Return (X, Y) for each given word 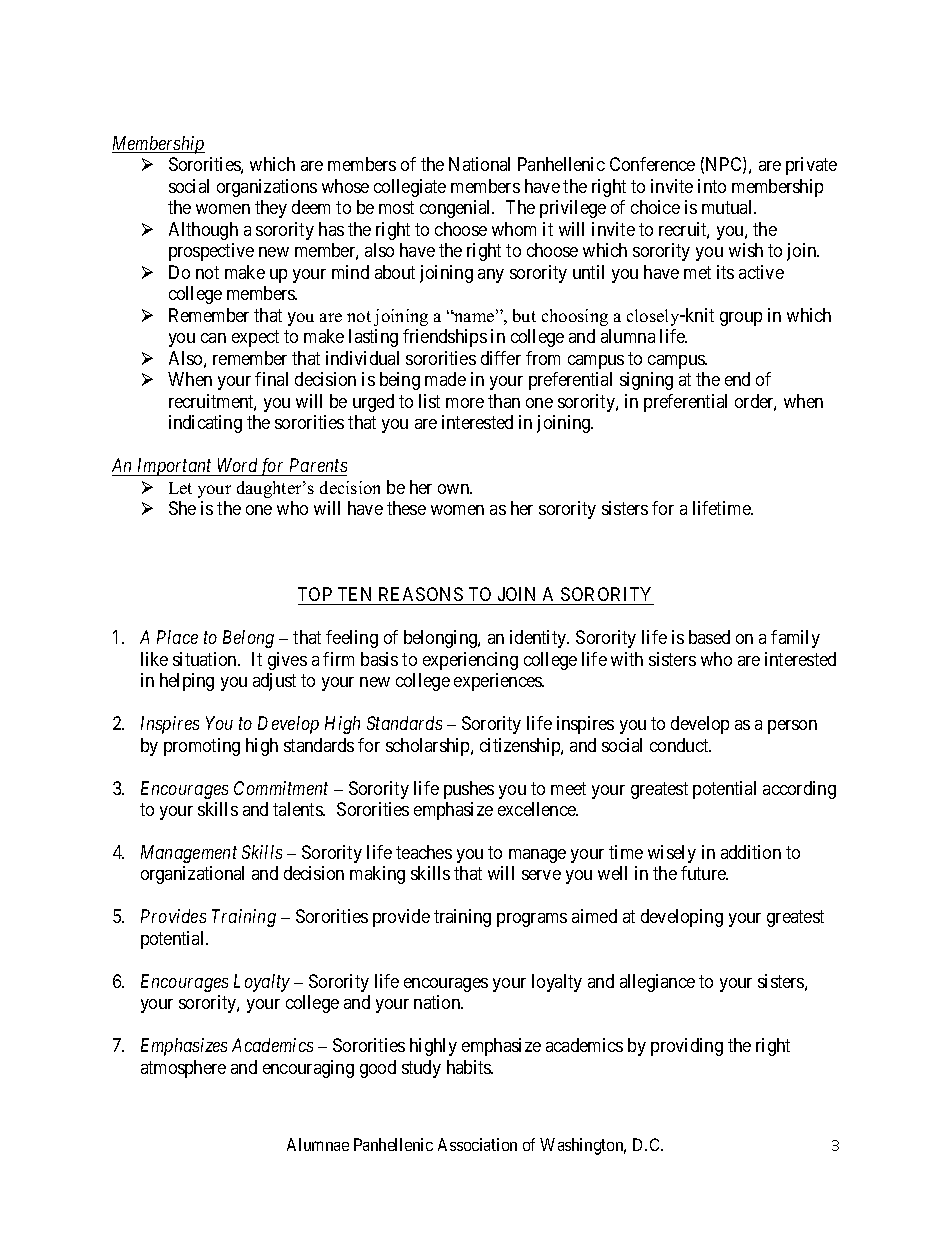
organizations (267, 188)
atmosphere (183, 1069)
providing (687, 1047)
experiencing (470, 661)
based (709, 637)
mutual (728, 207)
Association (477, 1144)
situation (206, 659)
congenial (457, 209)
